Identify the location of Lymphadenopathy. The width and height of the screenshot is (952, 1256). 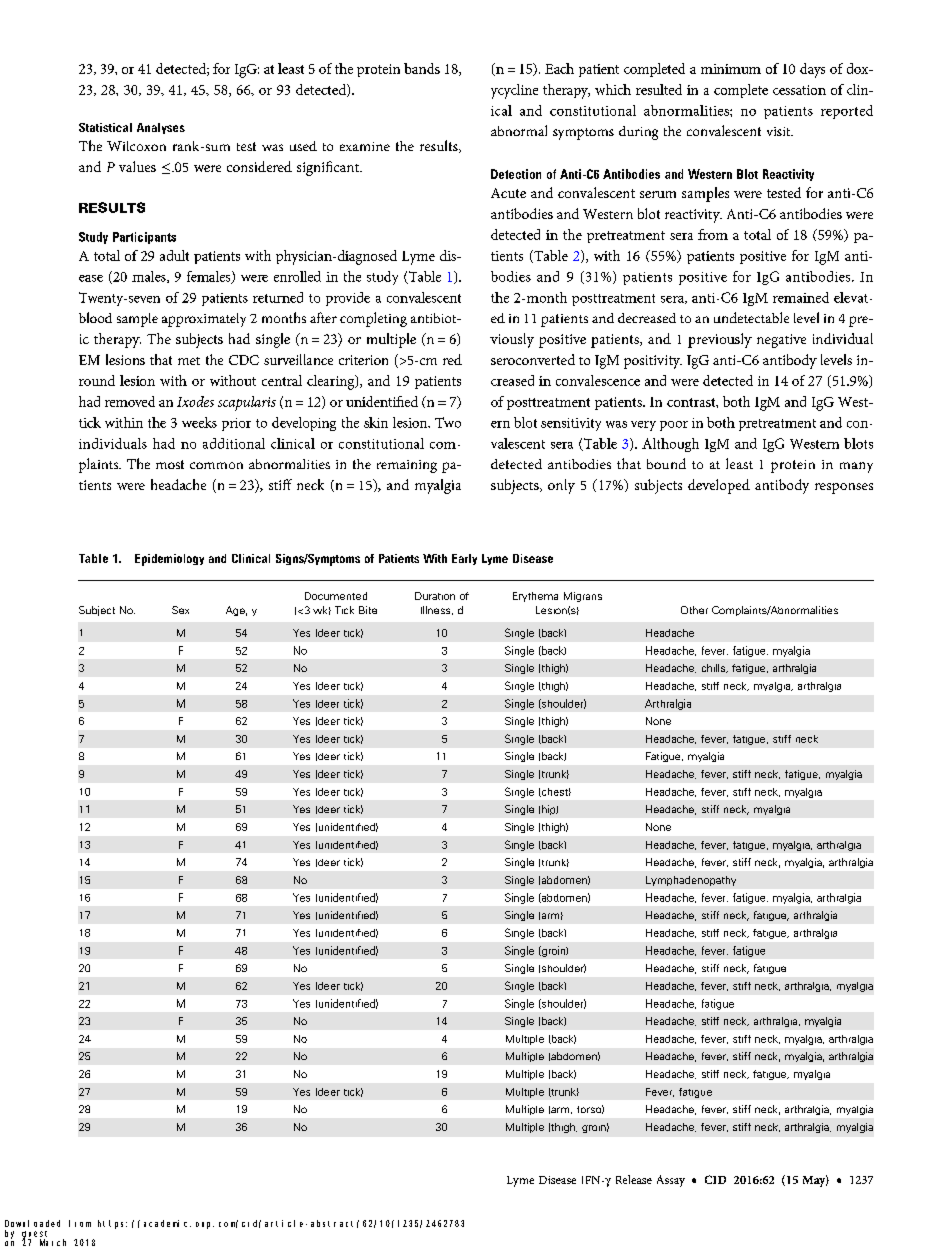
(691, 881).
